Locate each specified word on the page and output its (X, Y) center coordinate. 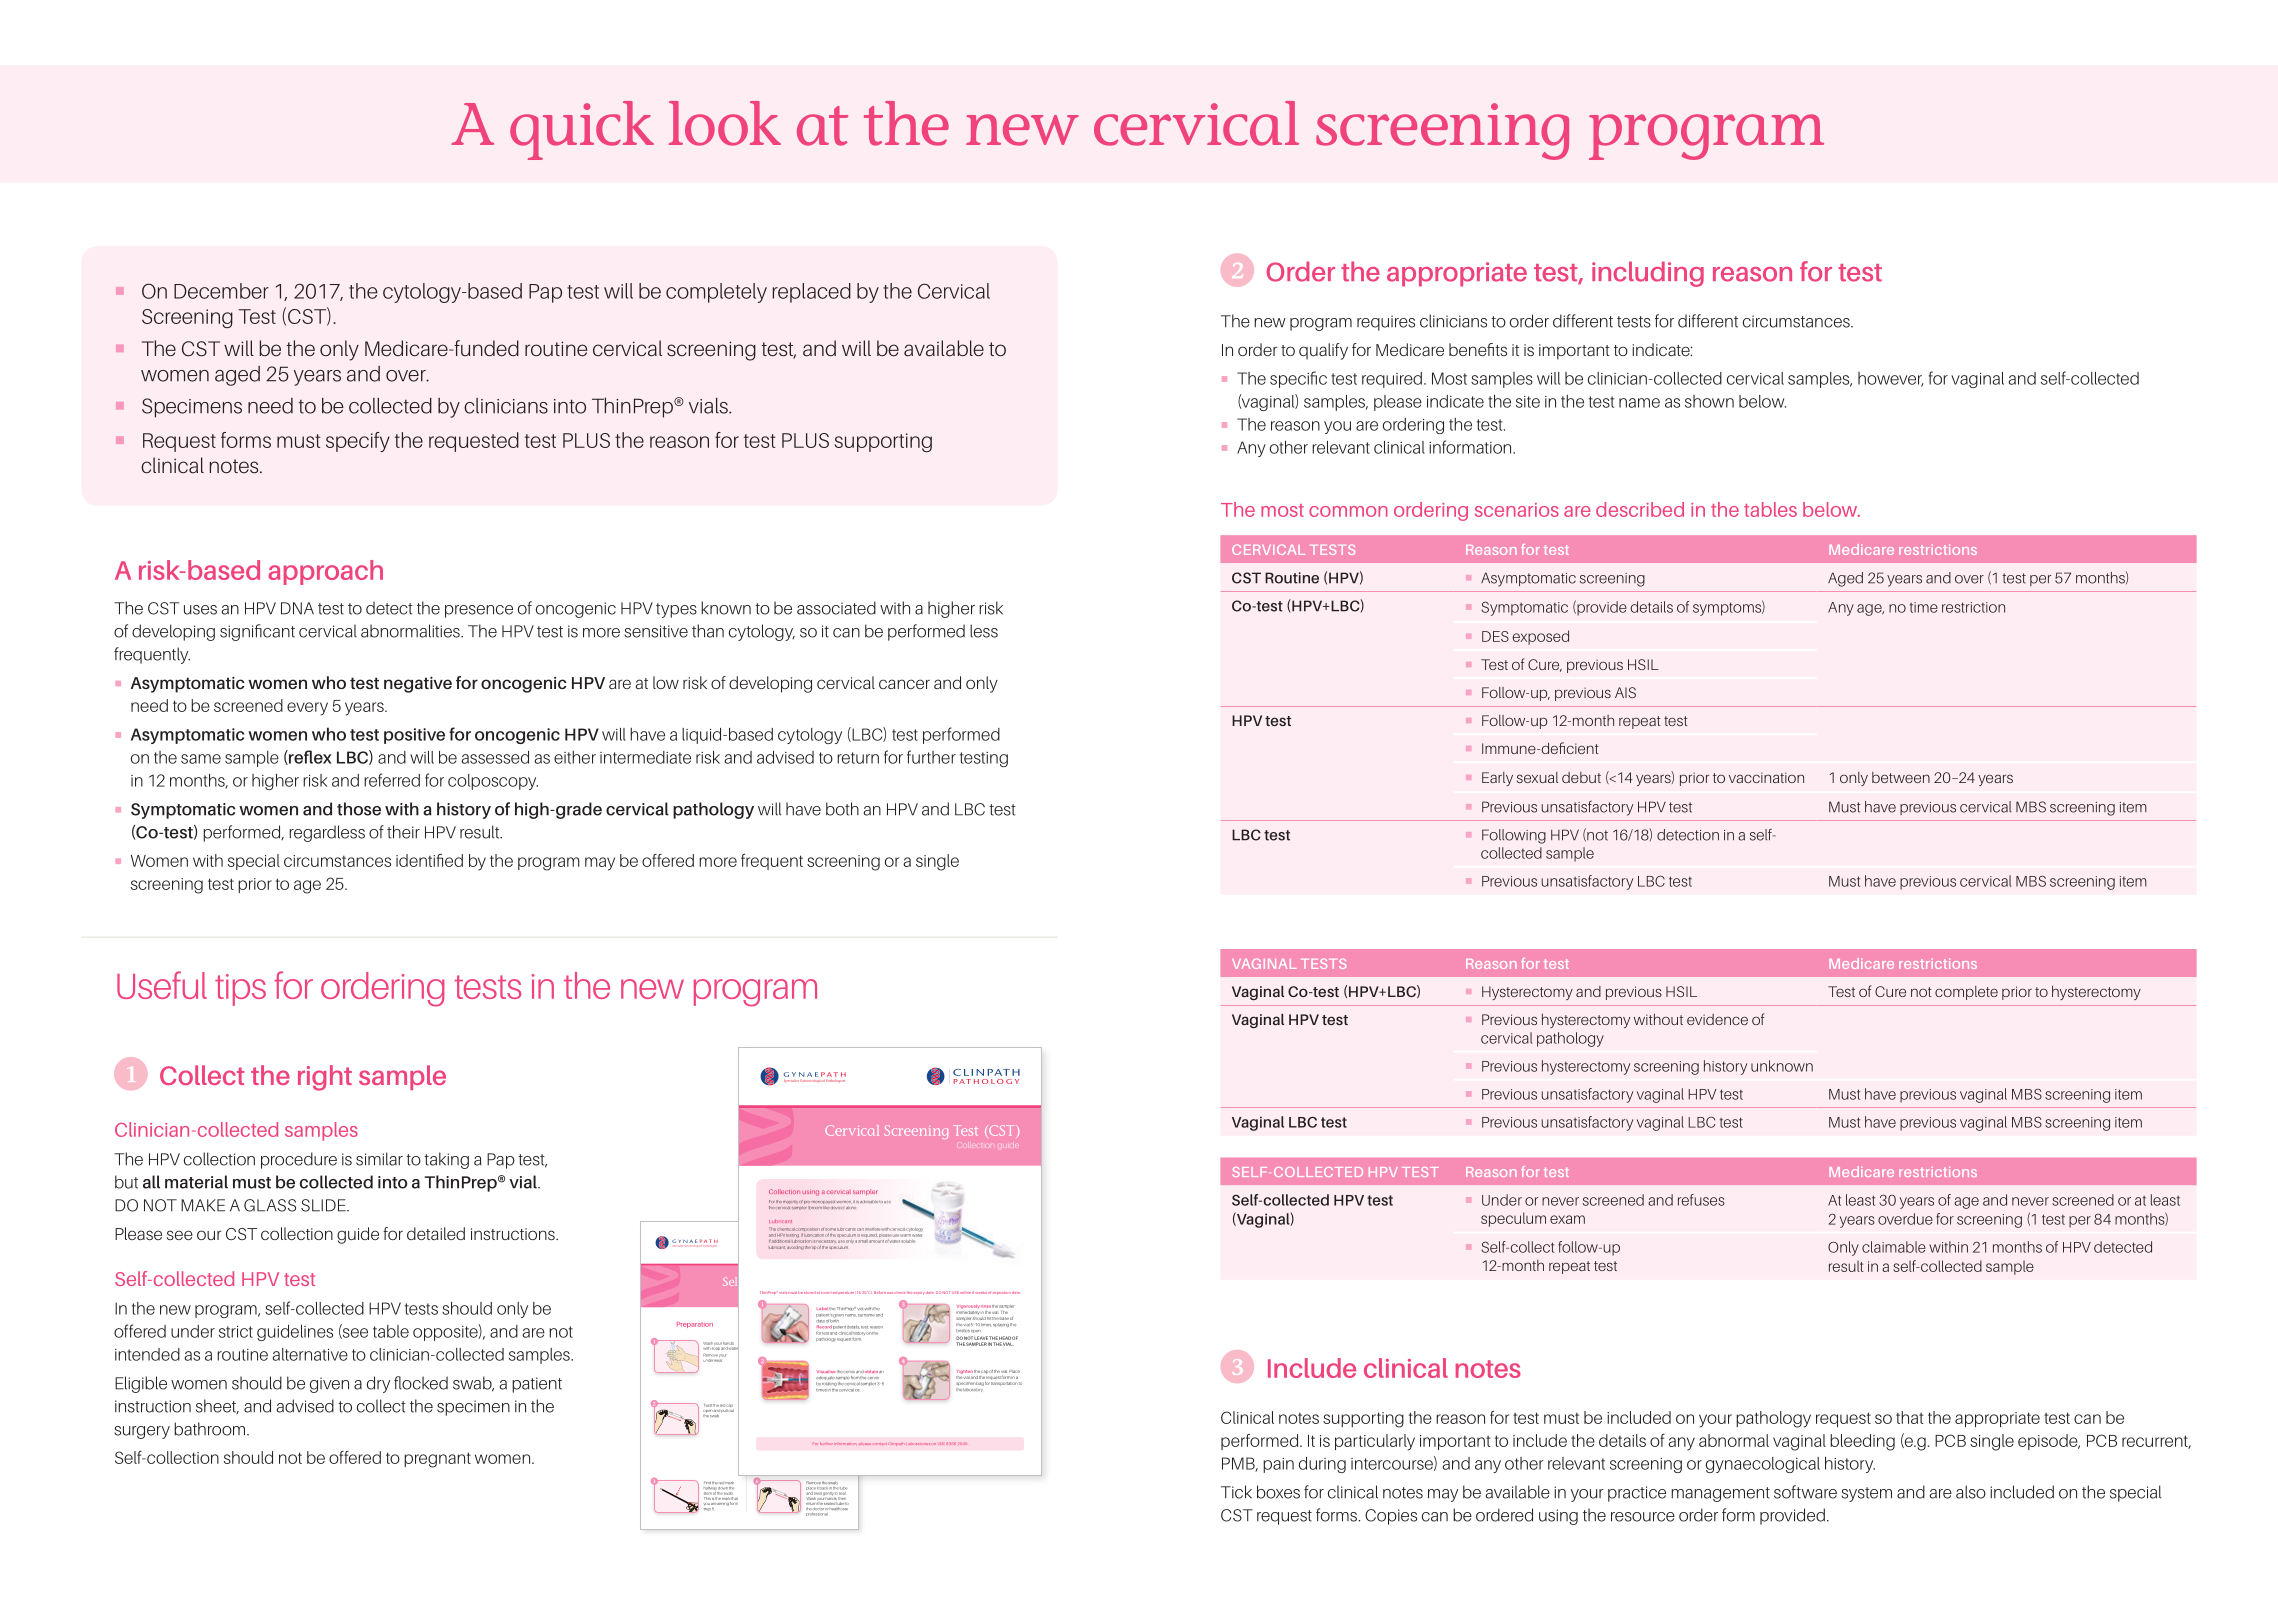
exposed (1540, 637)
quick (582, 130)
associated (836, 608)
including (1648, 274)
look (725, 123)
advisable (869, 1201)
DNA (297, 608)
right (325, 1078)
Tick (1236, 1492)
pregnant (437, 1460)
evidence (1717, 1019)
